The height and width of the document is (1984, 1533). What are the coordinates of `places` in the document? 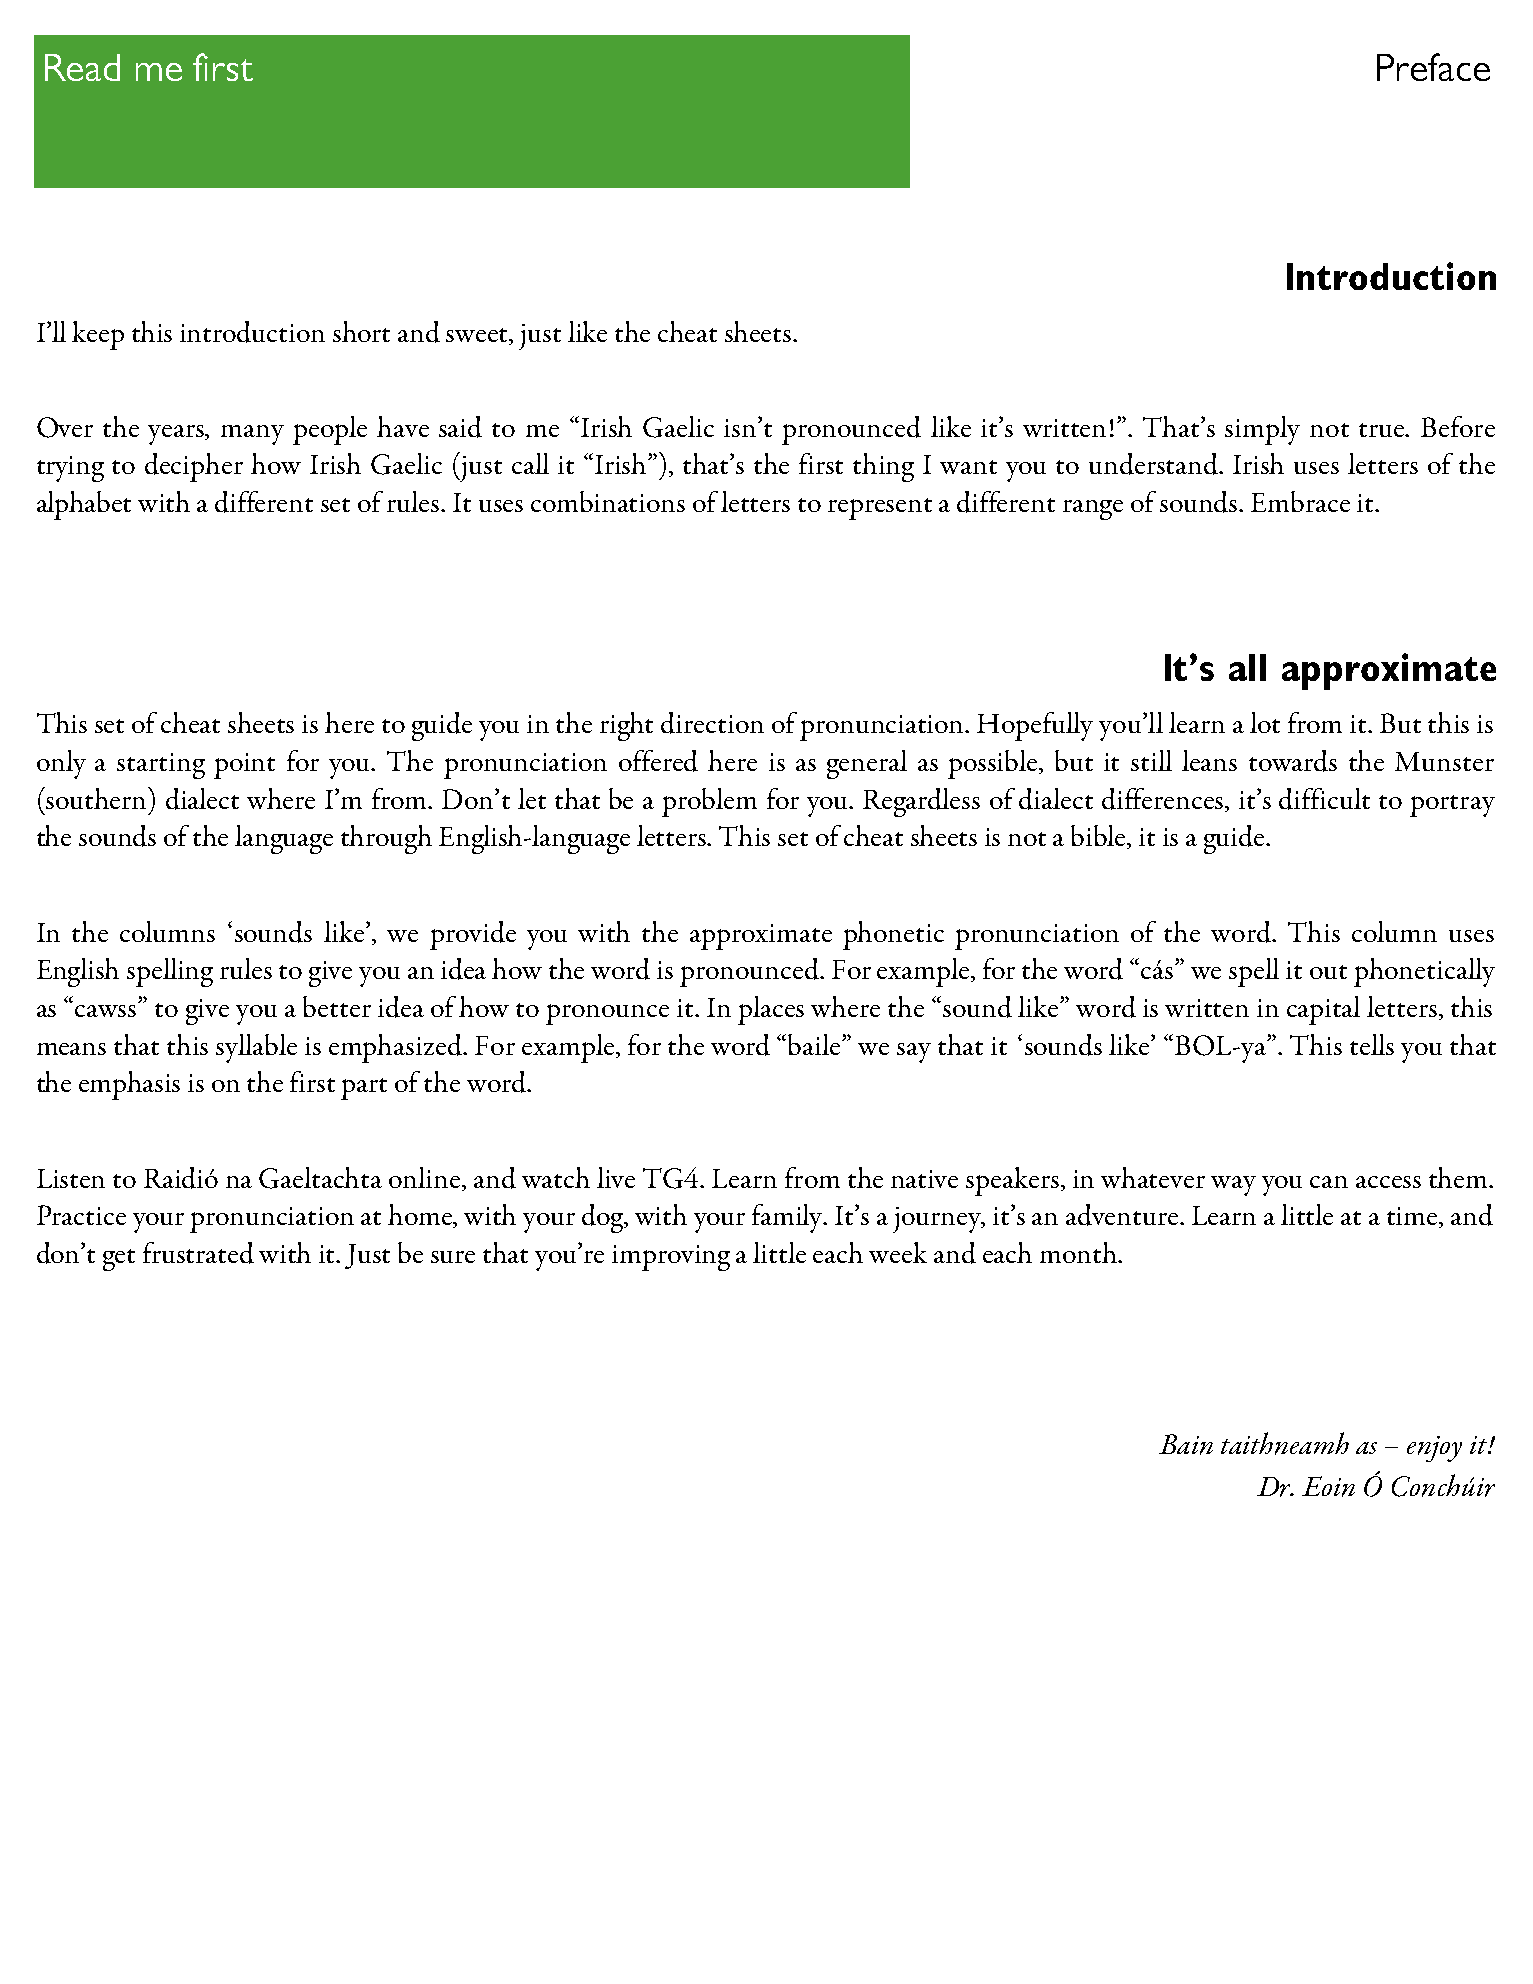 It's located at (771, 1010).
